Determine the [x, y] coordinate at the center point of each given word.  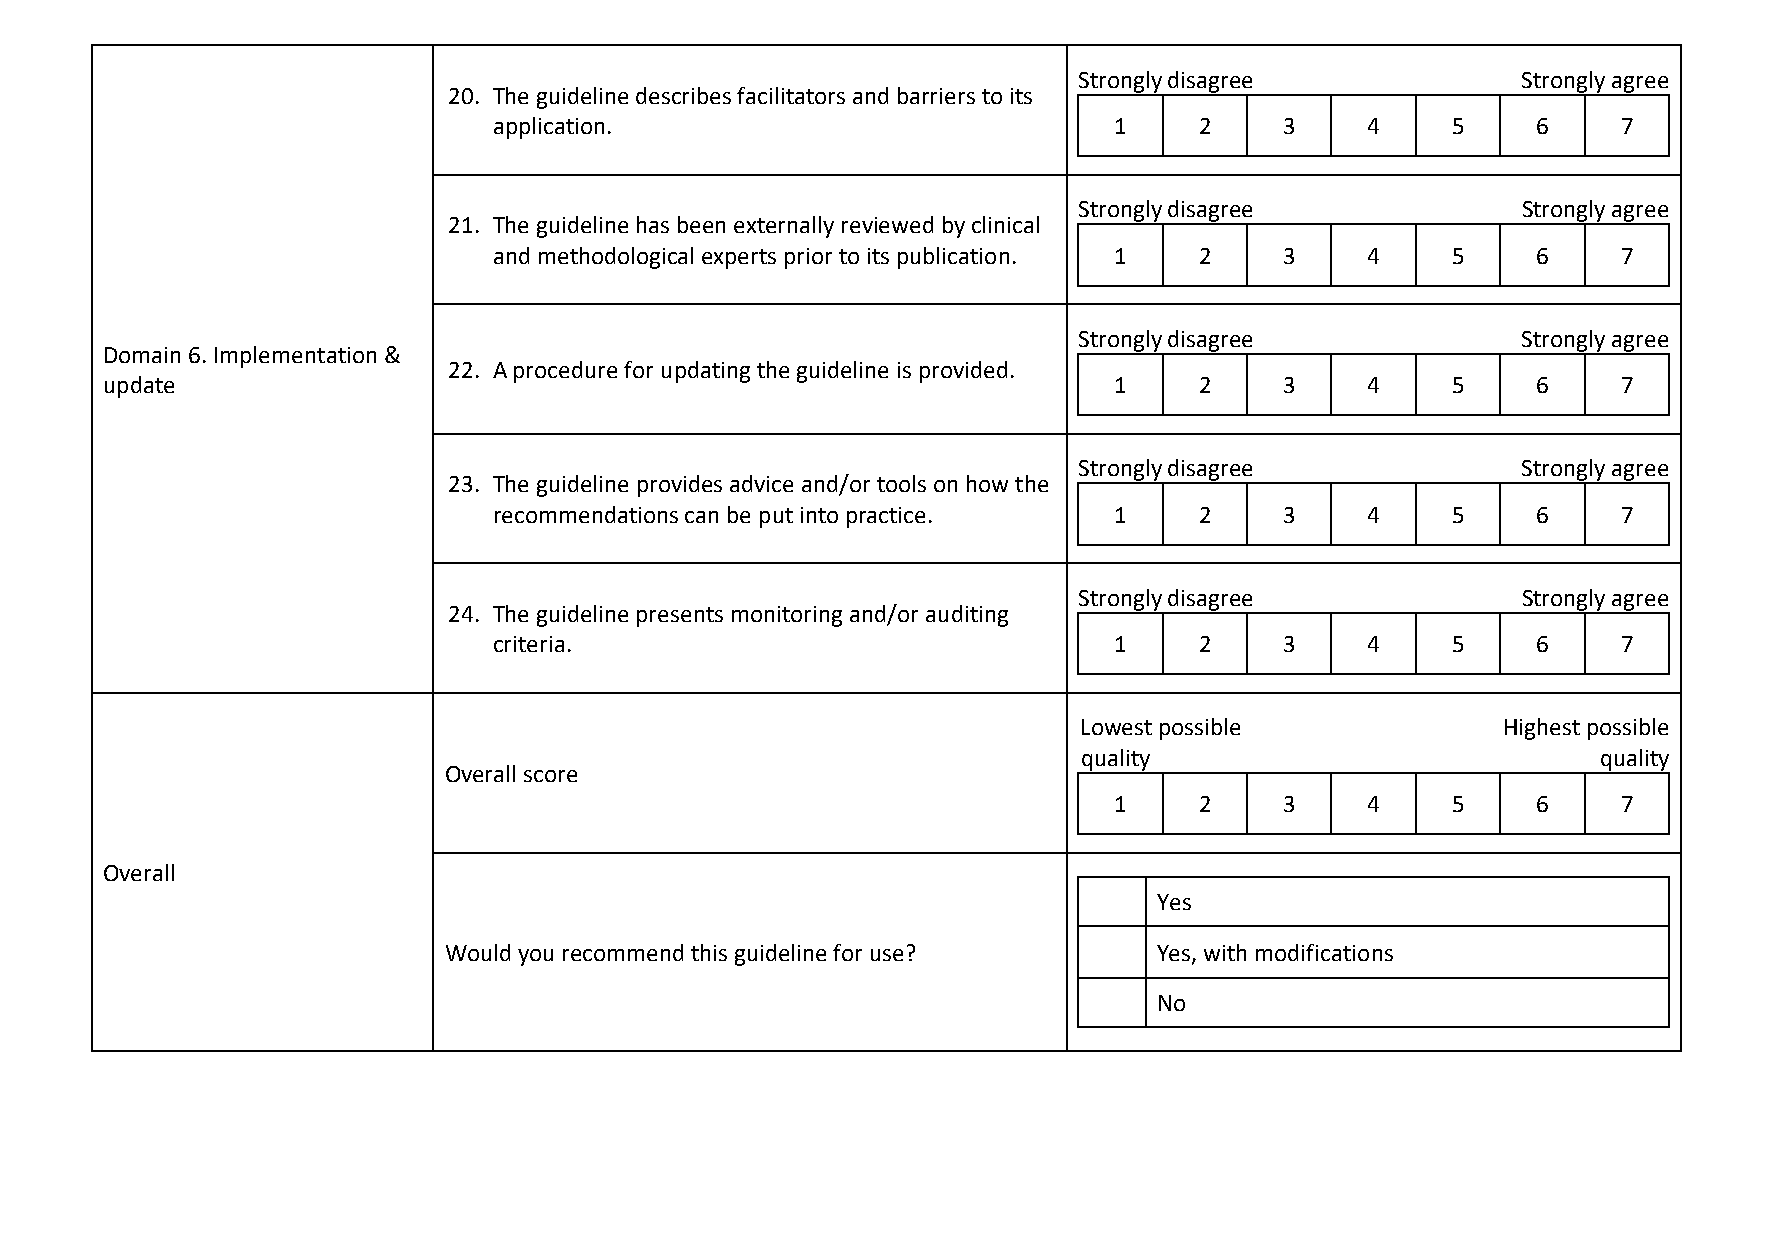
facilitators [791, 95]
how [987, 483]
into [819, 515]
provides [680, 486]
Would [478, 952]
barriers [936, 95]
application [549, 128]
